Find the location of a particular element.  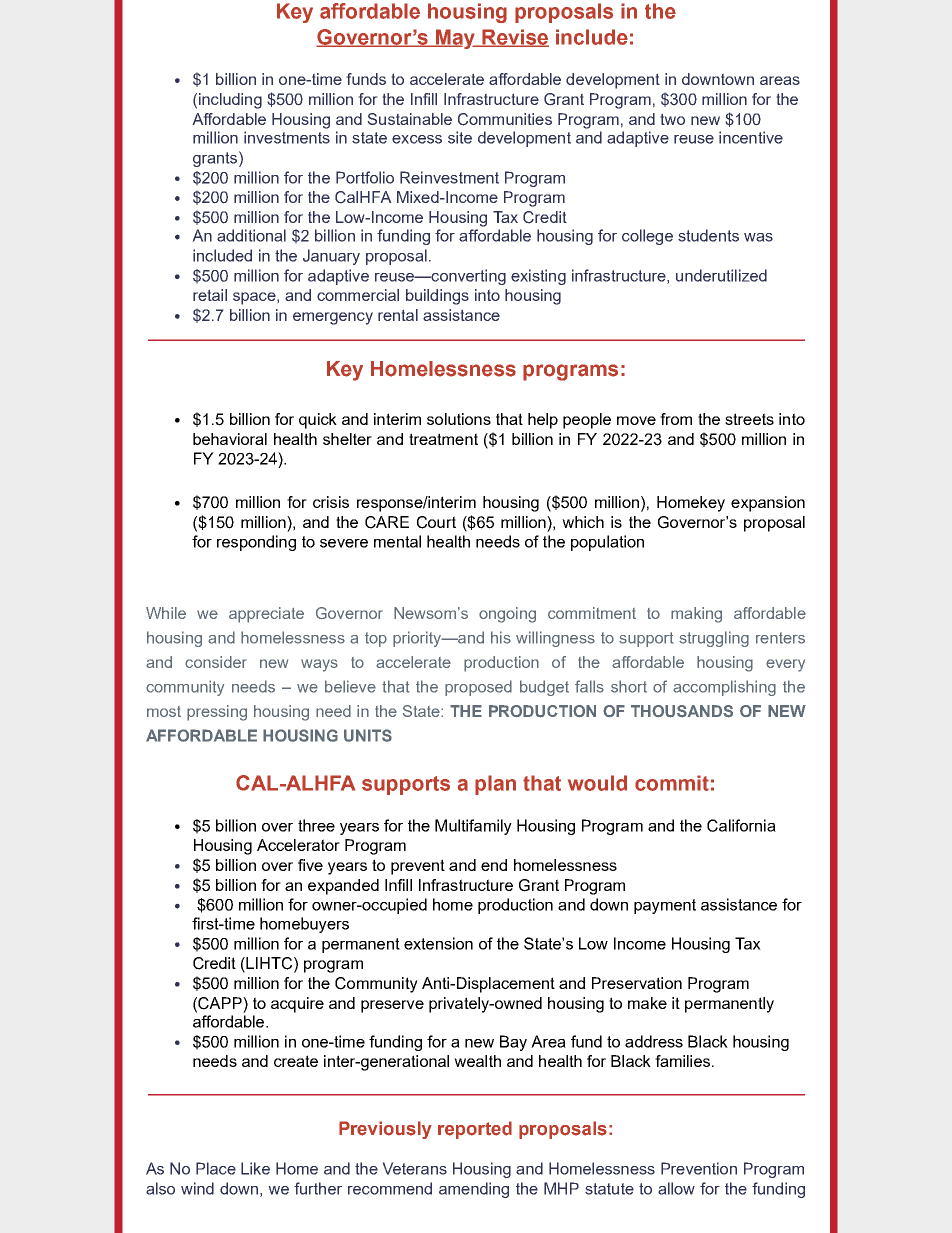

May is located at coordinates (456, 39).
